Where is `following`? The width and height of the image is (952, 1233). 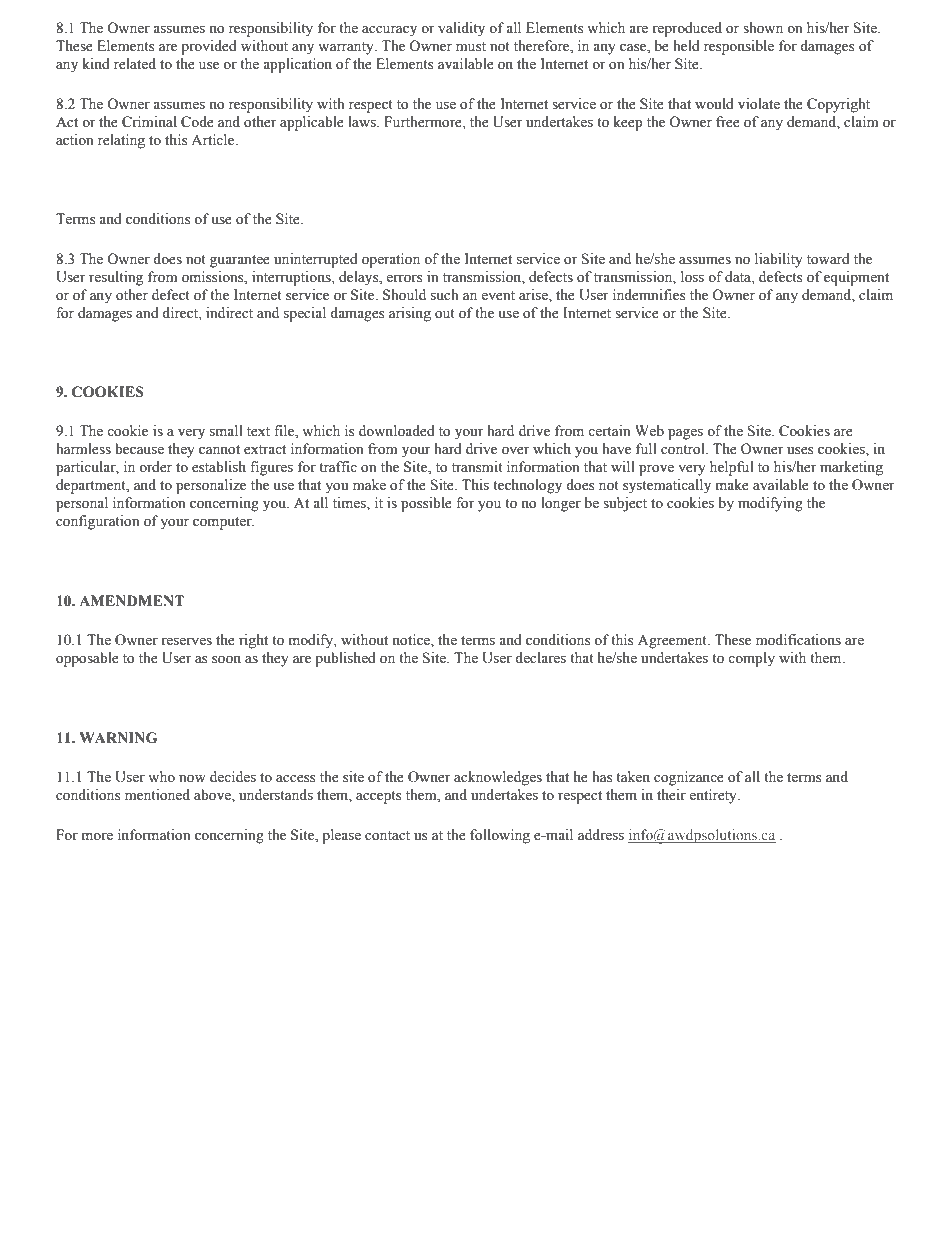
following is located at coordinates (500, 836).
